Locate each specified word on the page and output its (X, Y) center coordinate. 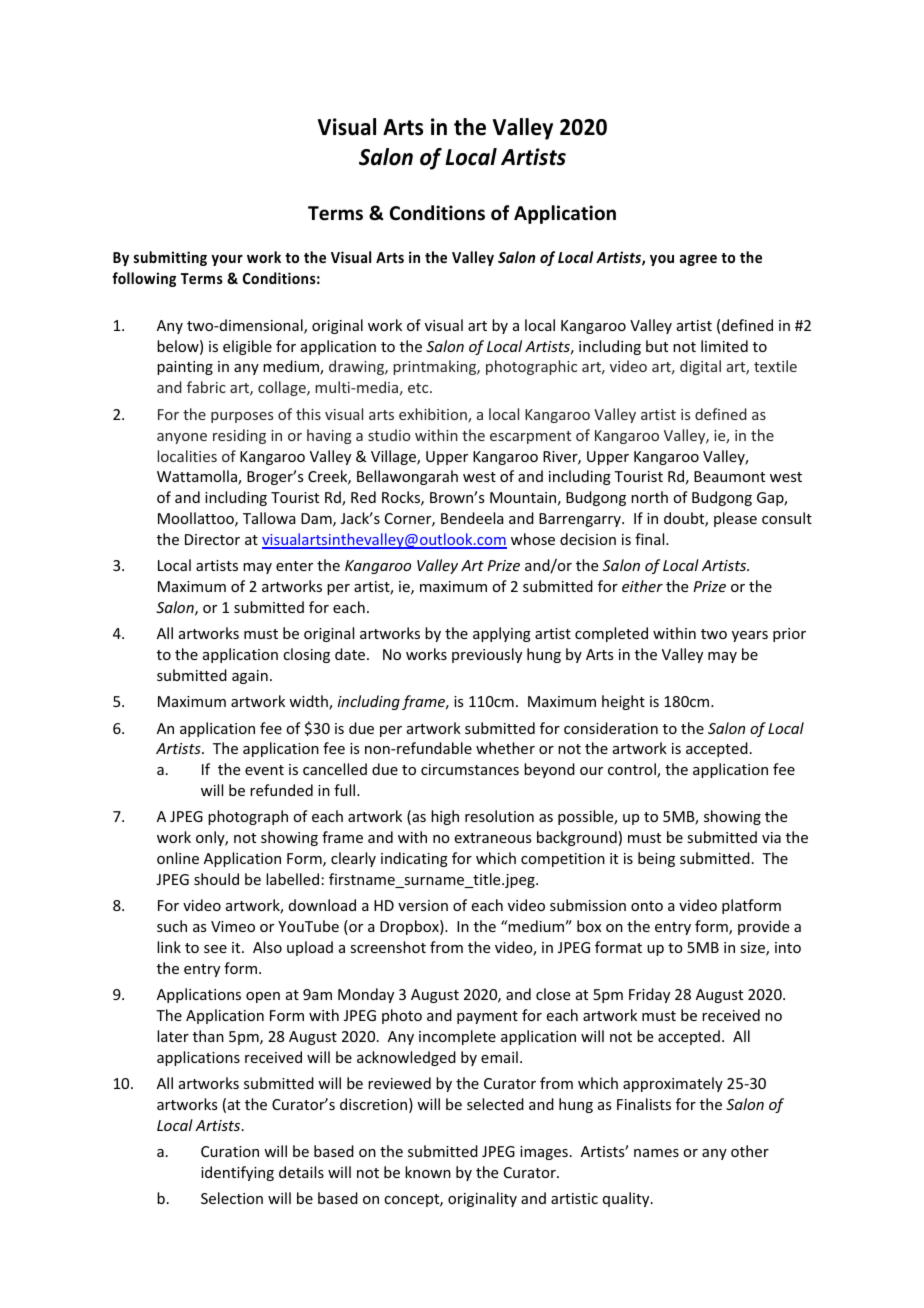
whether (505, 748)
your (227, 260)
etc (419, 388)
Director (212, 539)
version (423, 905)
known (428, 1172)
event (264, 770)
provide (763, 927)
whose (533, 539)
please (735, 519)
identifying (237, 1173)
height (623, 702)
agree (698, 260)
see (215, 949)
